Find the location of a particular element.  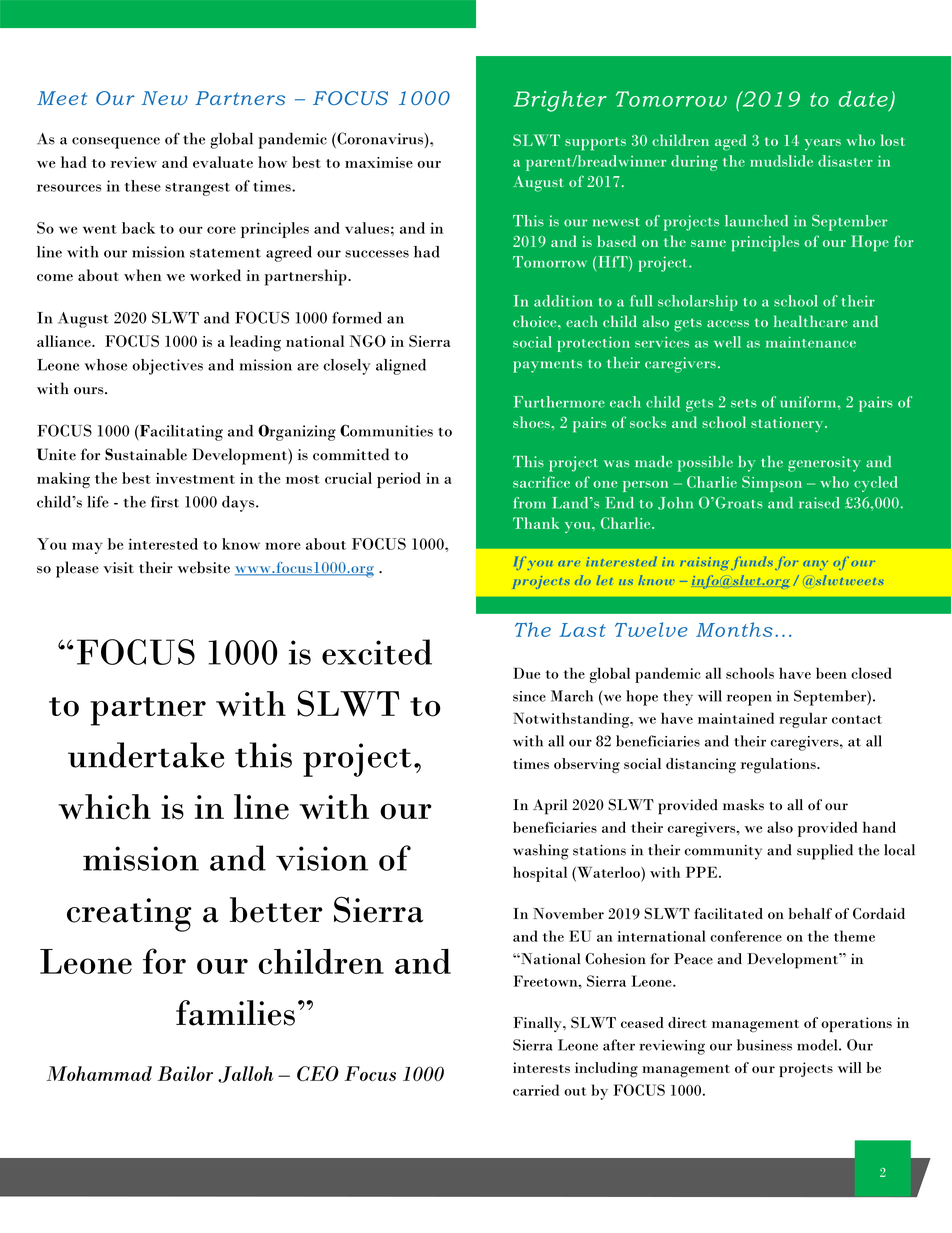

undertake is located at coordinates (146, 755).
